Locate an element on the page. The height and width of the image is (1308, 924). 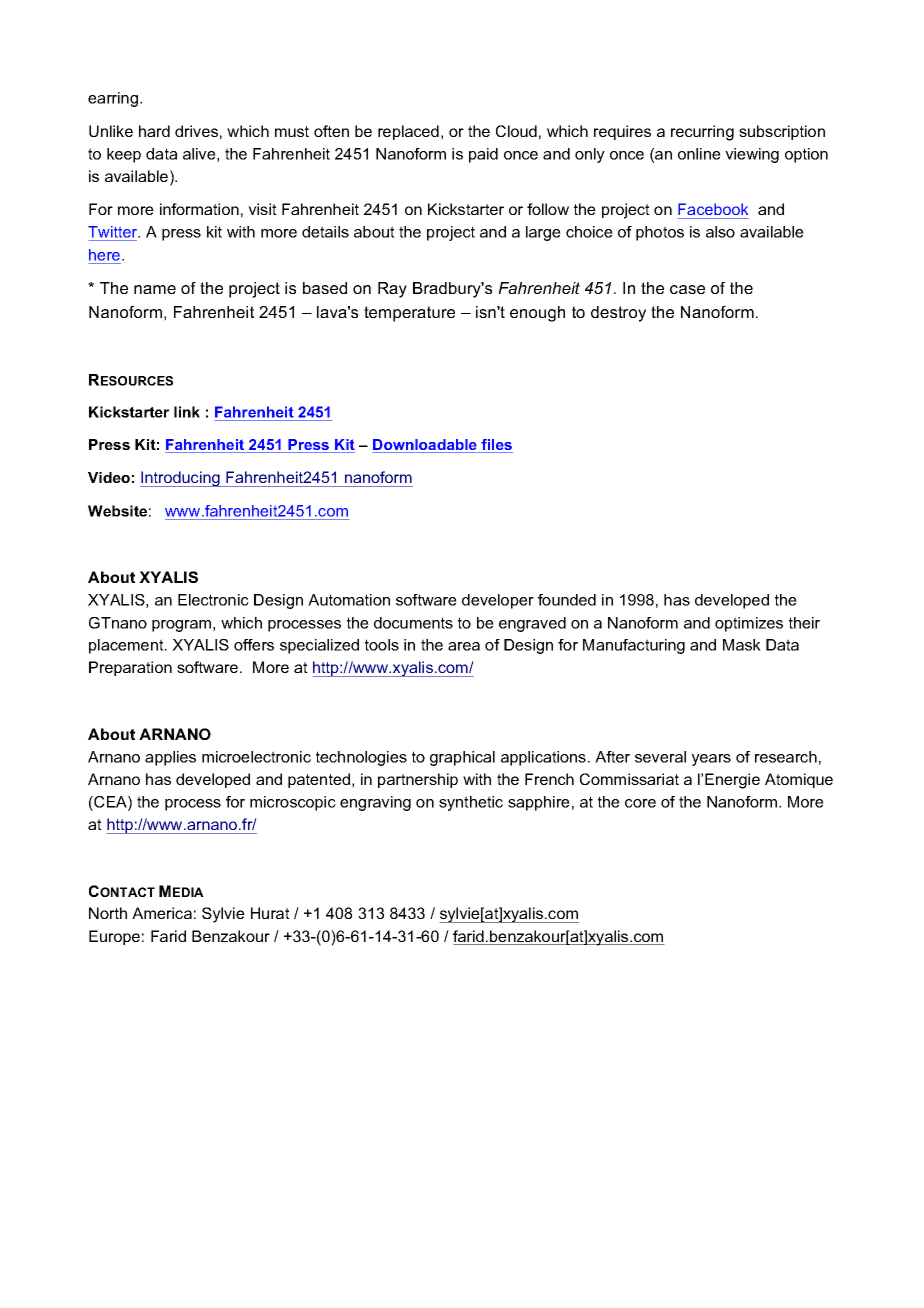
Mask is located at coordinates (742, 645).
